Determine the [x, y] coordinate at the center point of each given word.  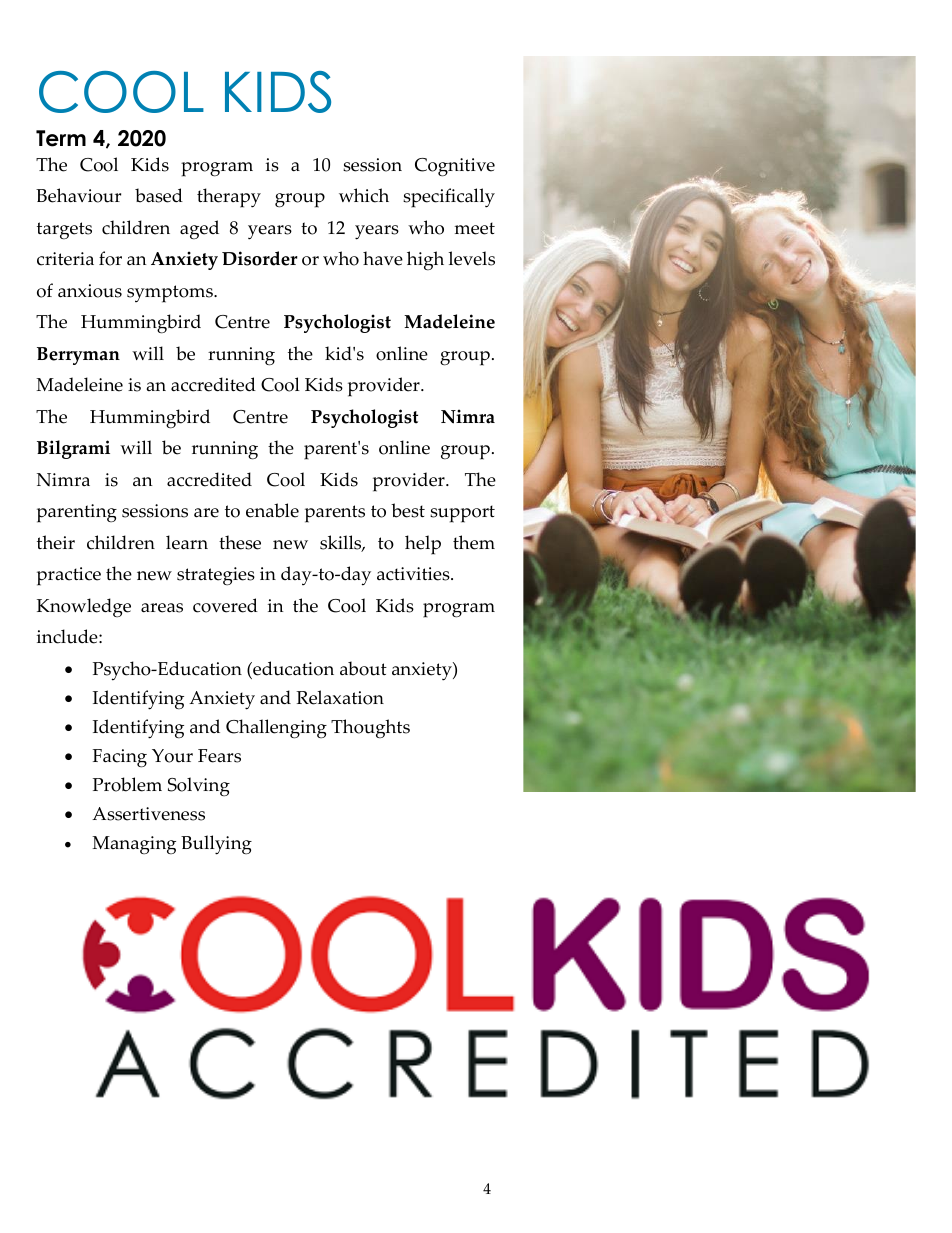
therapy [229, 198]
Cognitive [455, 167]
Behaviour [78, 195]
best [408, 510]
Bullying [216, 845]
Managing [134, 845]
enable [272, 510]
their [56, 542]
